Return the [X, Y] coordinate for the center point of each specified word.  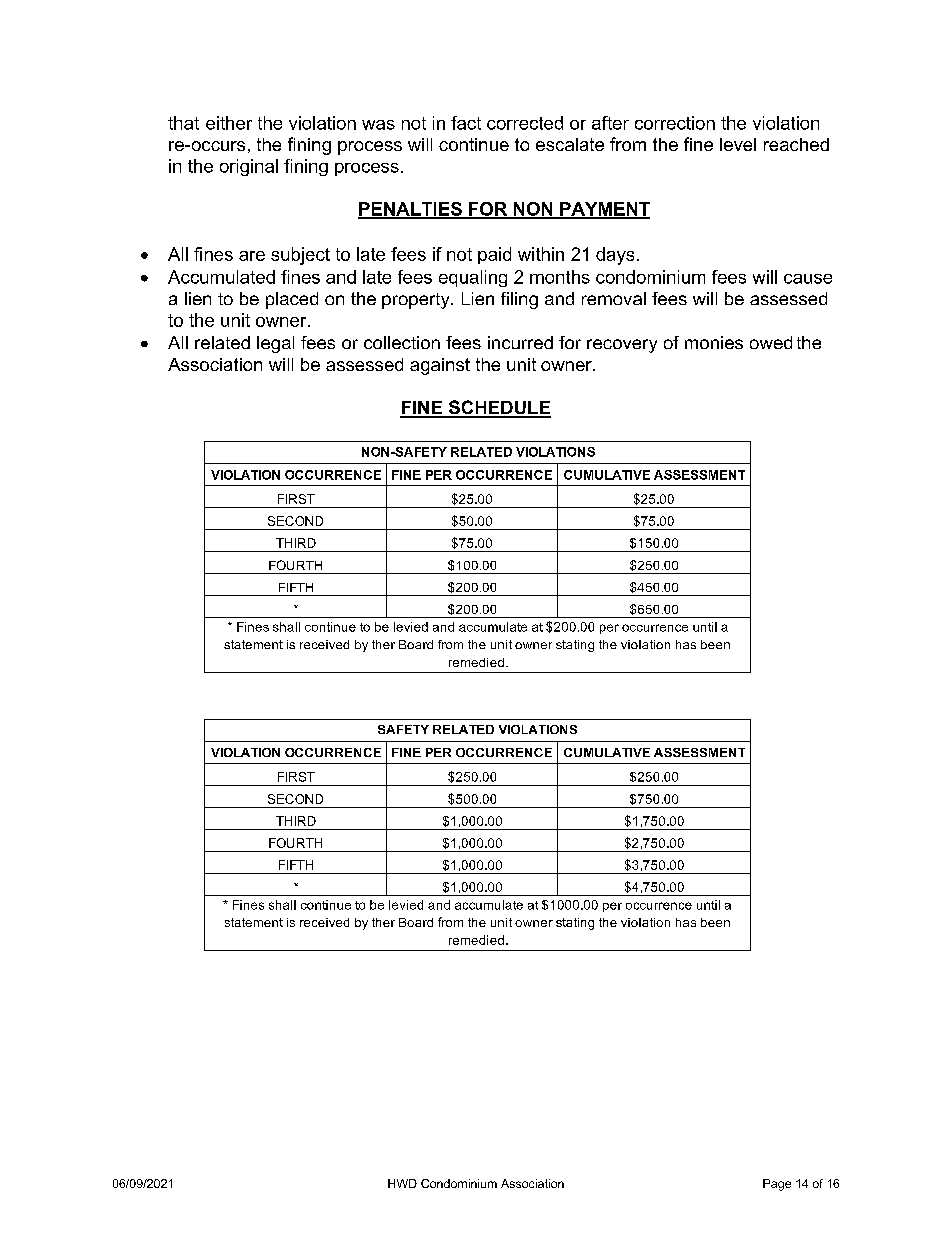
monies [714, 342]
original [249, 167]
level [738, 144]
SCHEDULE [498, 408]
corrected [525, 123]
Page [777, 1185]
